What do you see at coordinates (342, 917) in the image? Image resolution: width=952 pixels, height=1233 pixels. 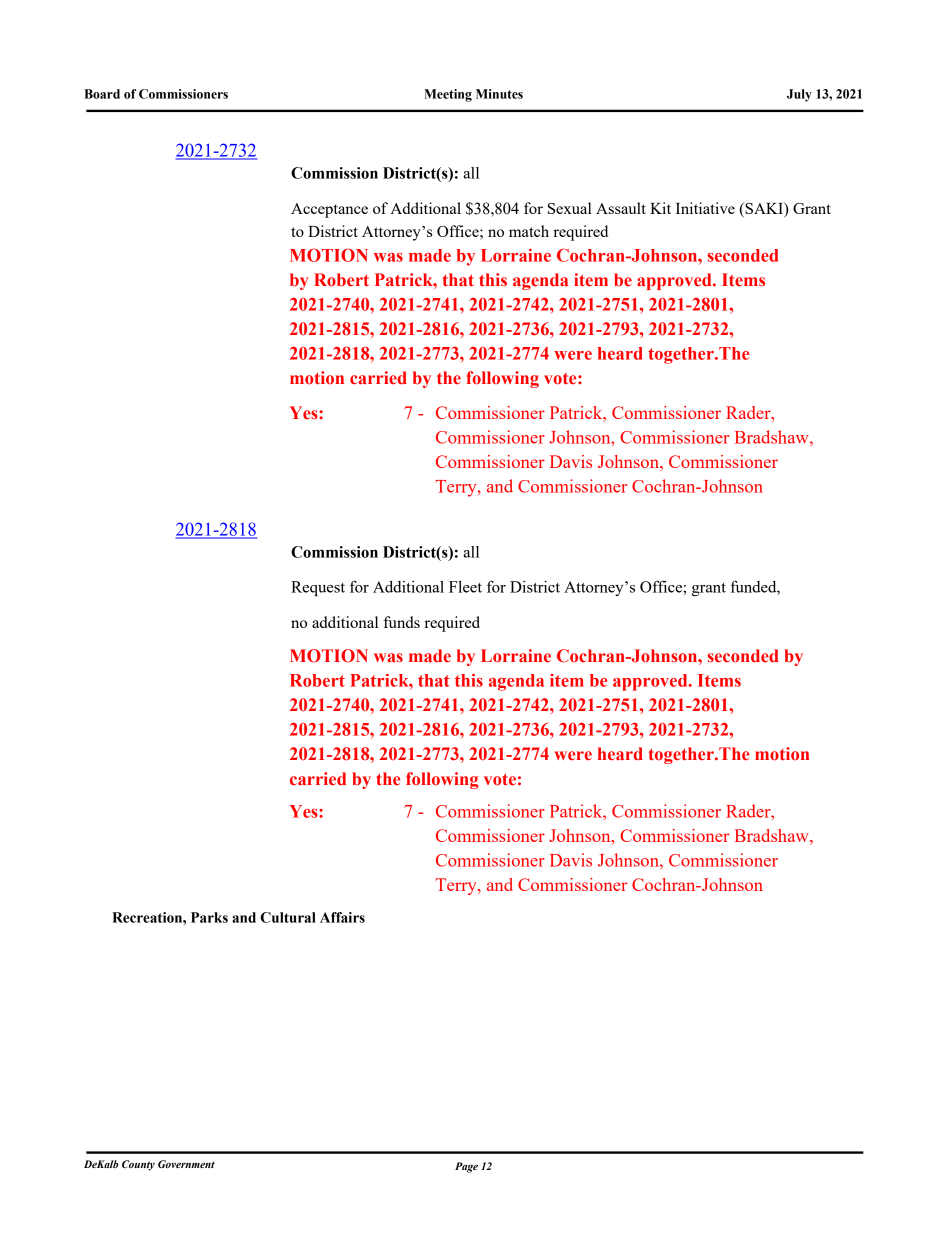 I see `Affairs` at bounding box center [342, 917].
